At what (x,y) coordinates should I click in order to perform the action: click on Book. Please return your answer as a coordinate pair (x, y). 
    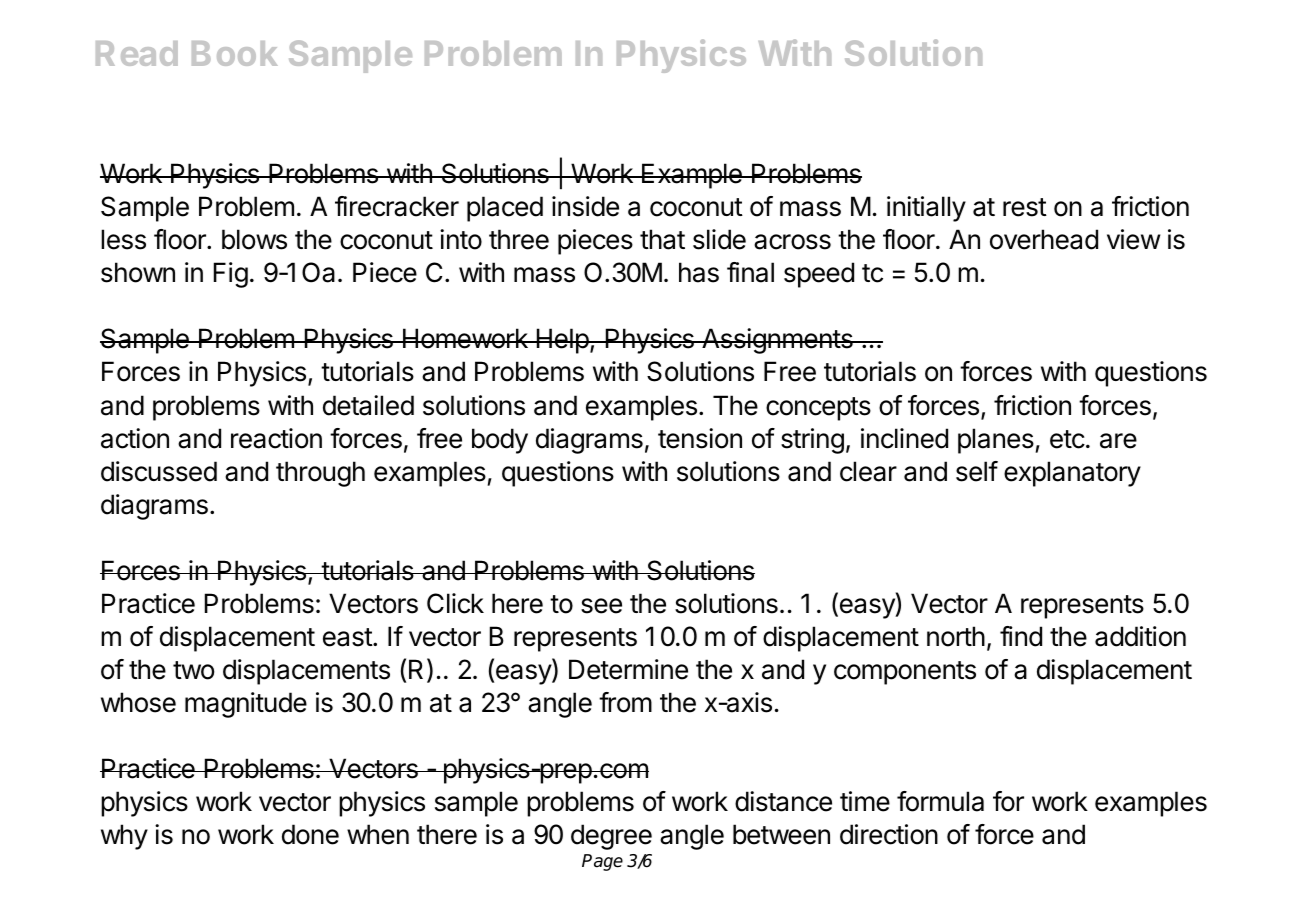
    Looking at the image, I should click on (235, 53).
